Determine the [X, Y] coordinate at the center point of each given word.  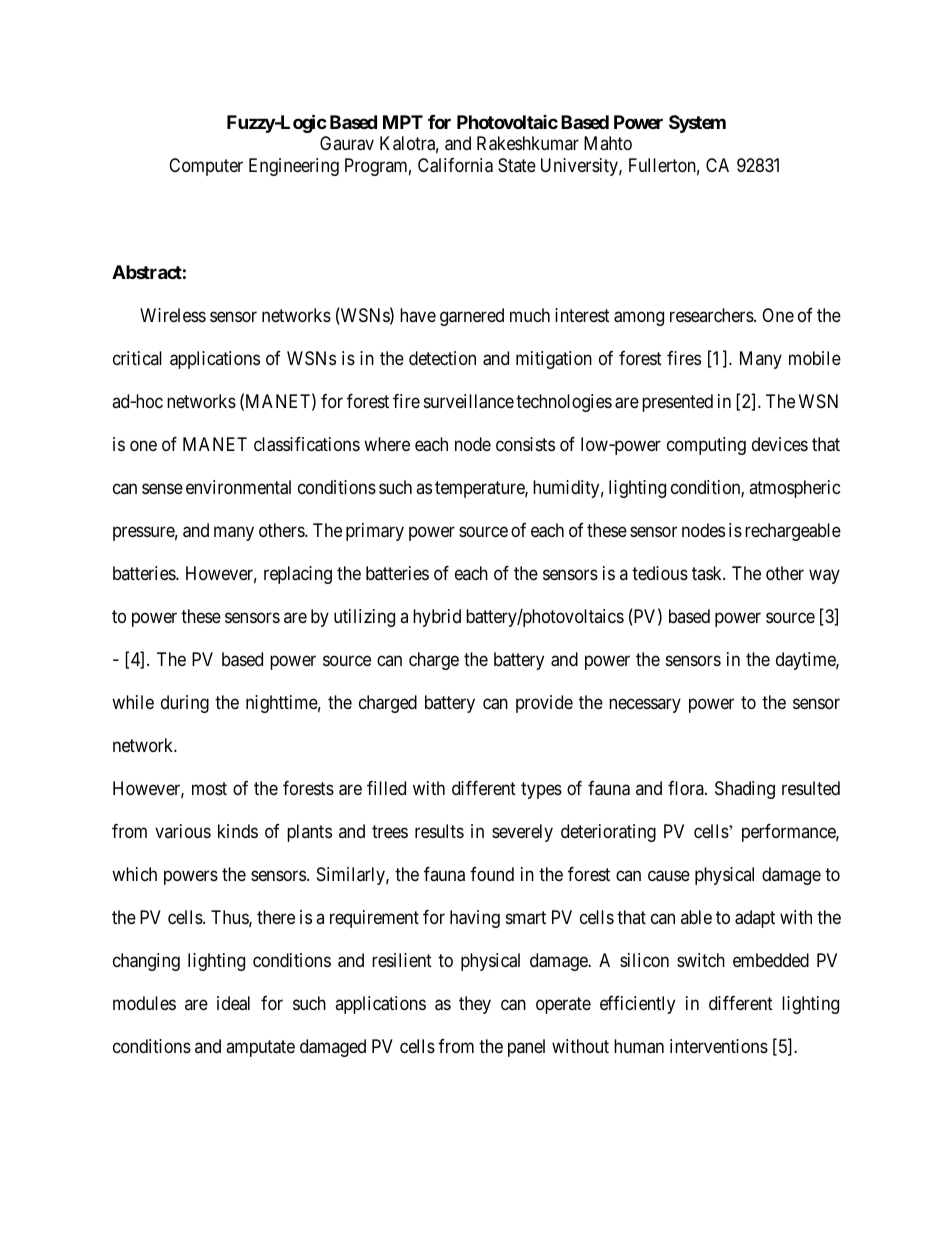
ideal [233, 1003]
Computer [206, 167]
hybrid [437, 618]
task [708, 573]
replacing [298, 575]
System [697, 124]
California [455, 165]
